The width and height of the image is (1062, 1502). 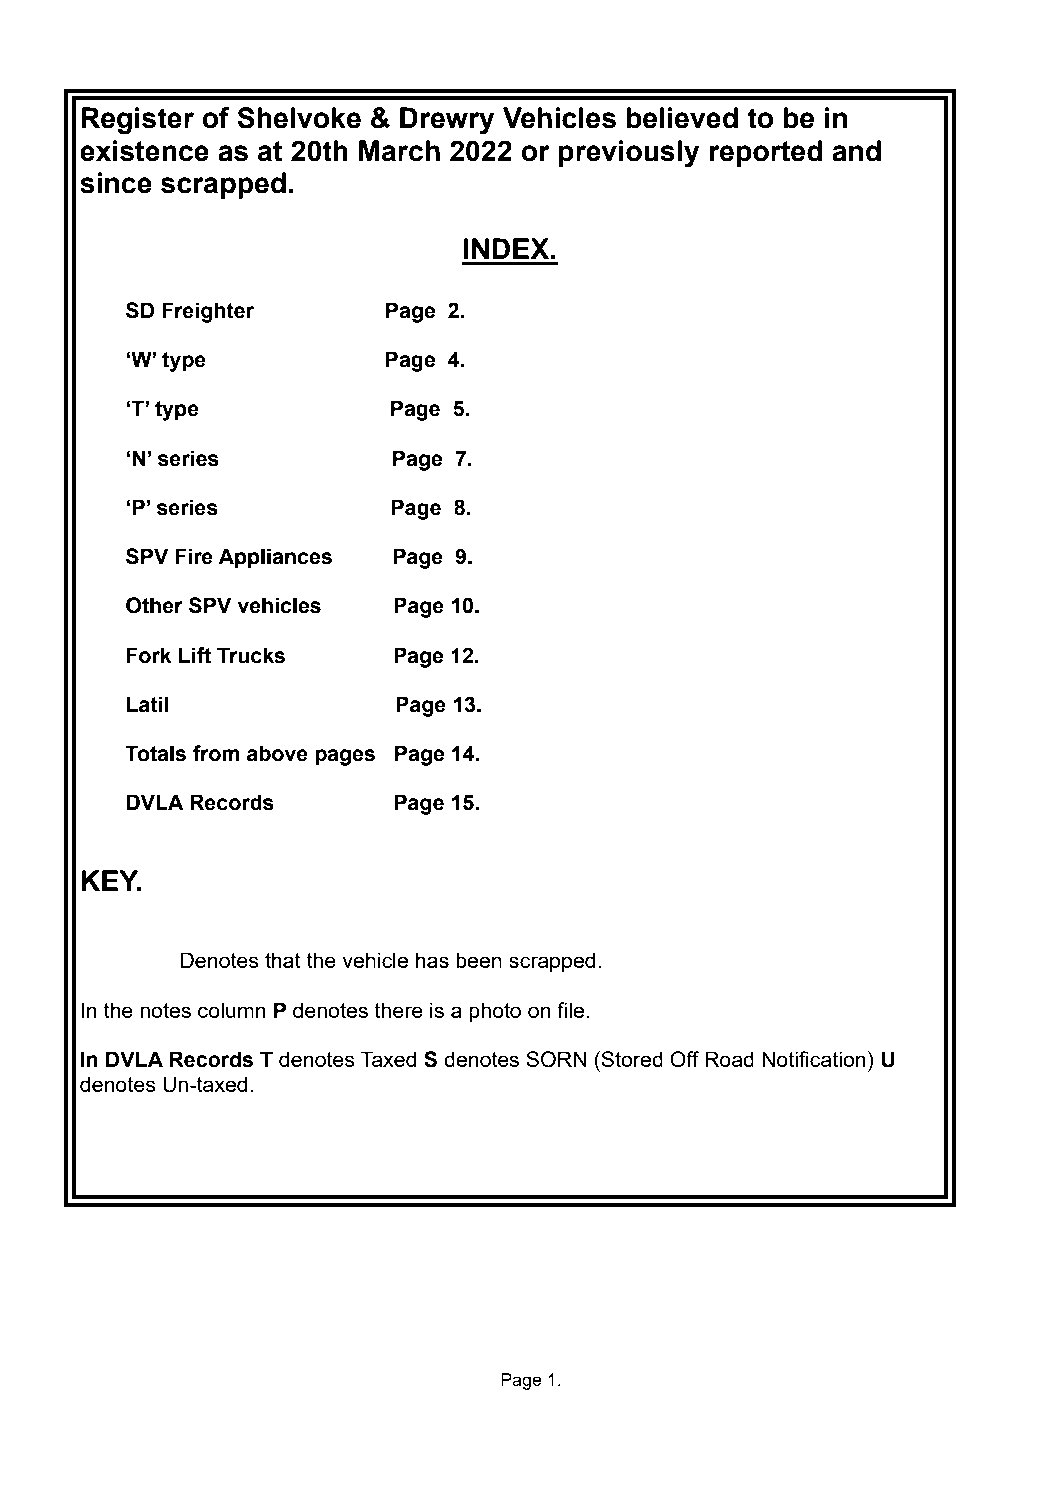 What do you see at coordinates (495, 1012) in the image?
I see `photo` at bounding box center [495, 1012].
